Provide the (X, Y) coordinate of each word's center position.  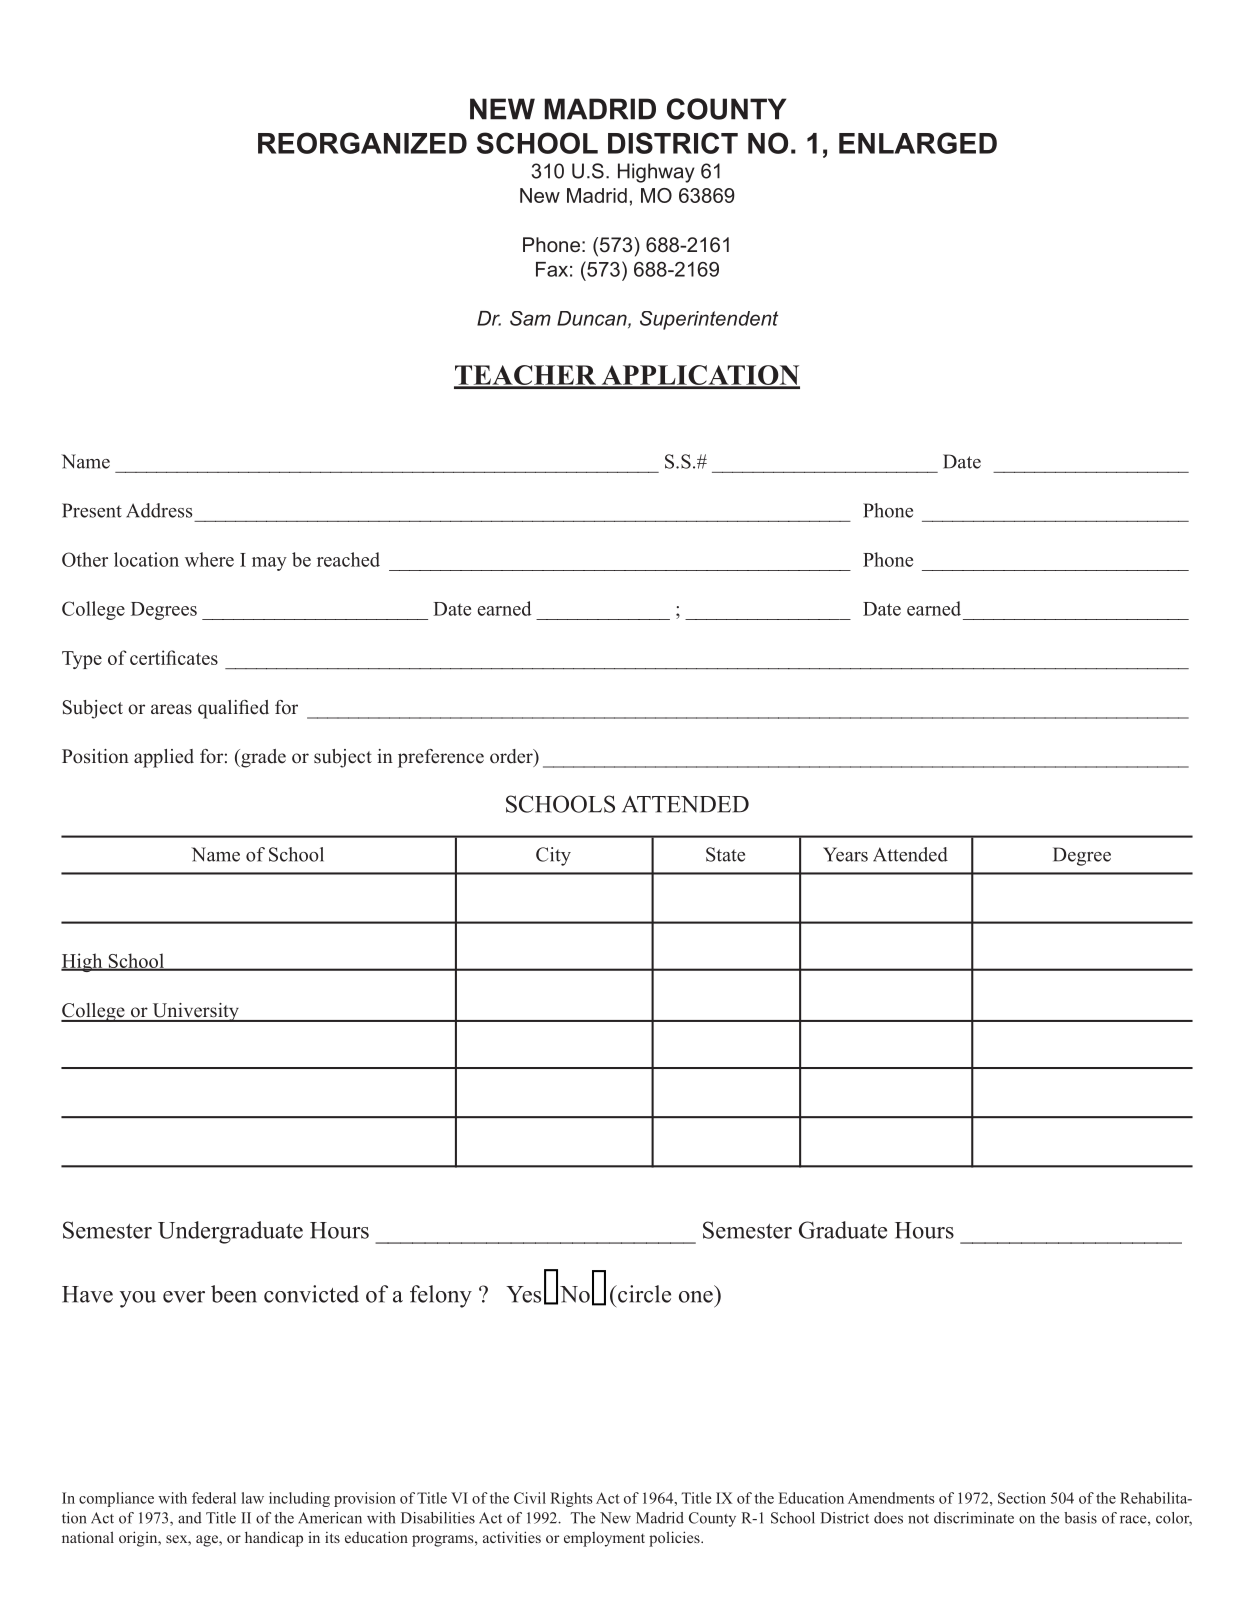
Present (92, 510)
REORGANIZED (362, 143)
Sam (530, 318)
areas (171, 709)
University (195, 1012)
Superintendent (709, 320)
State (725, 854)
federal (214, 1498)
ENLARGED (918, 143)
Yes (523, 1294)
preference (441, 758)
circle (643, 1294)
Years (845, 854)
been (234, 1294)
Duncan (593, 319)
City (553, 856)
